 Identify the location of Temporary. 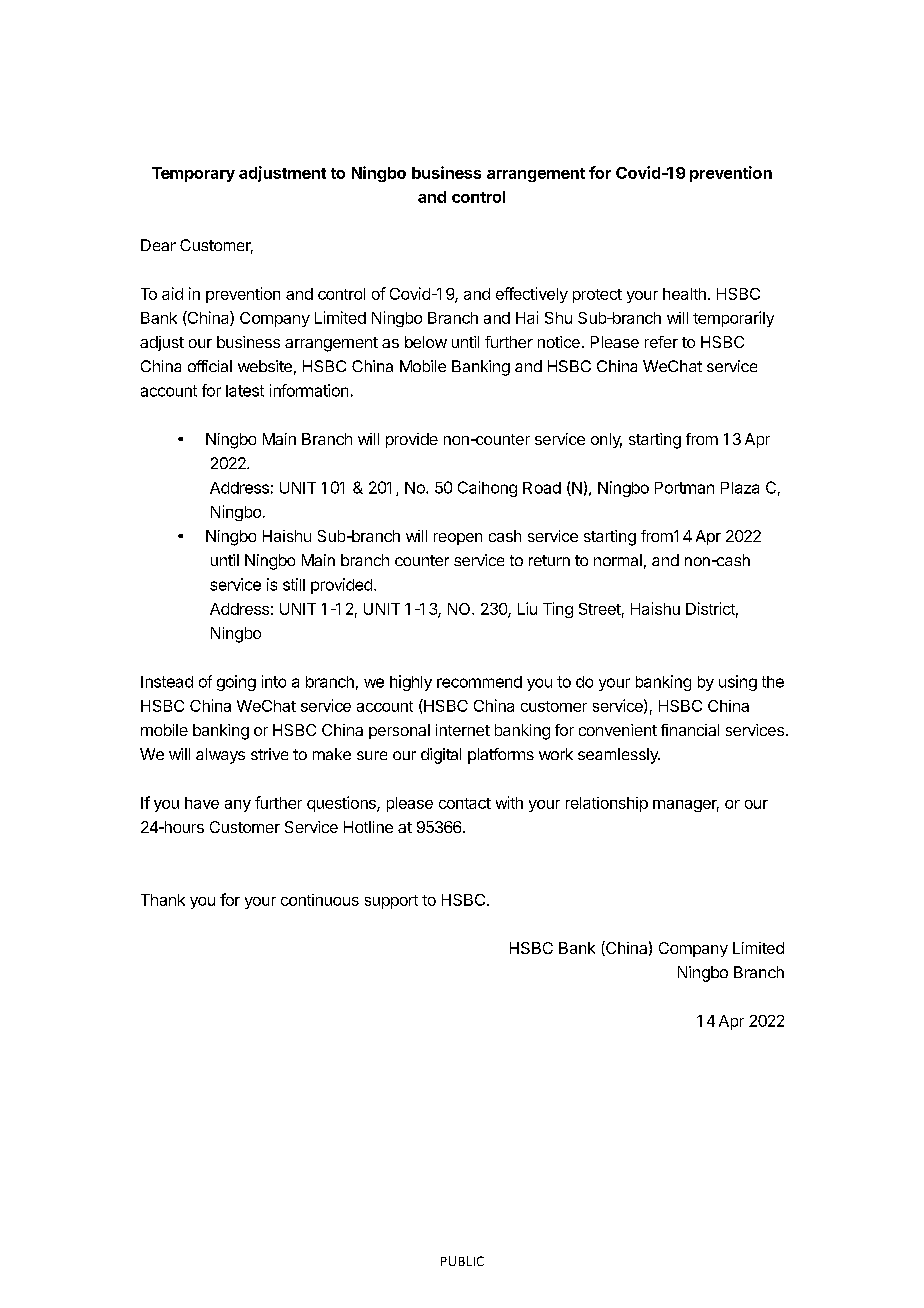
(193, 174).
